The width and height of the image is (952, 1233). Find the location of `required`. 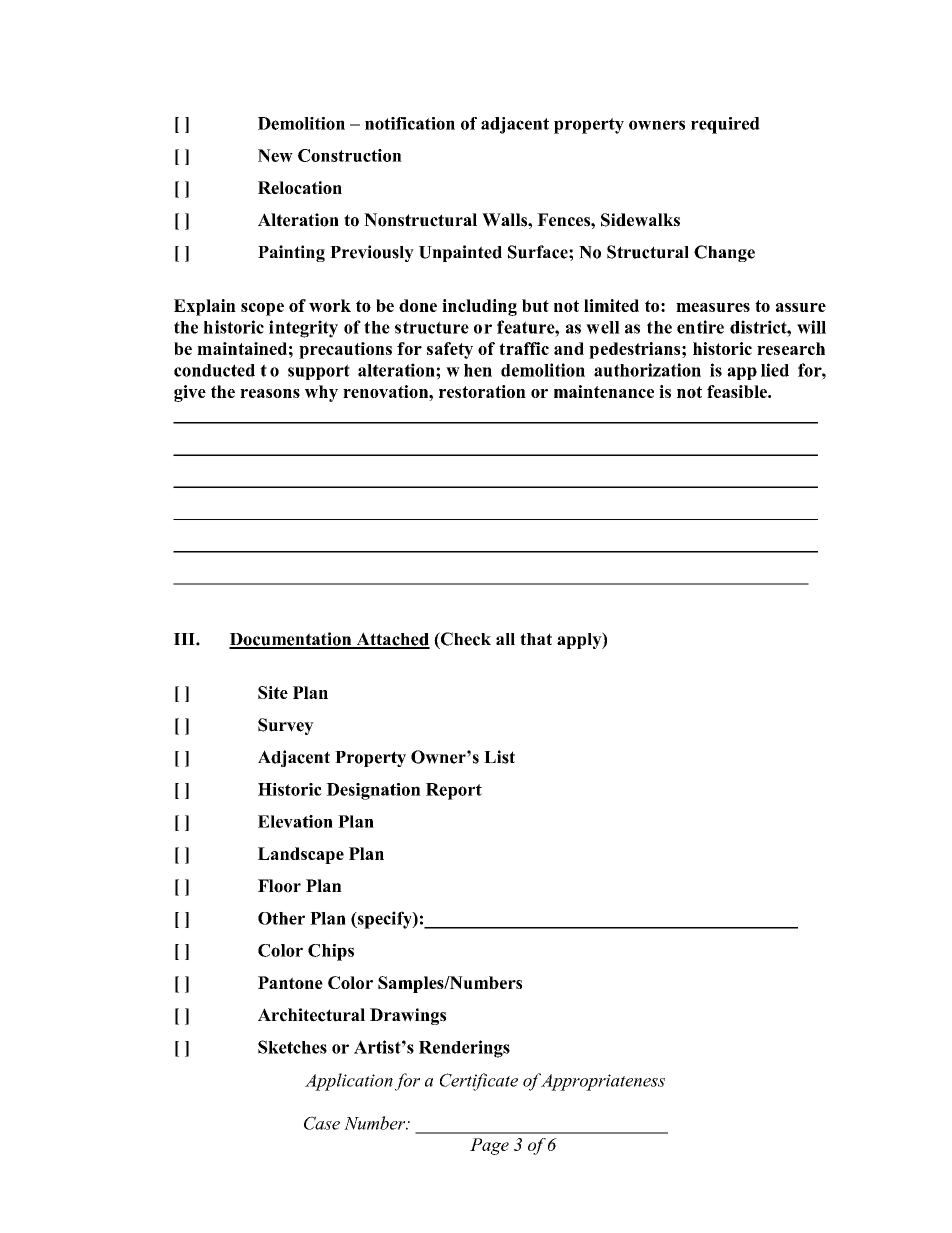

required is located at coordinates (725, 125).
